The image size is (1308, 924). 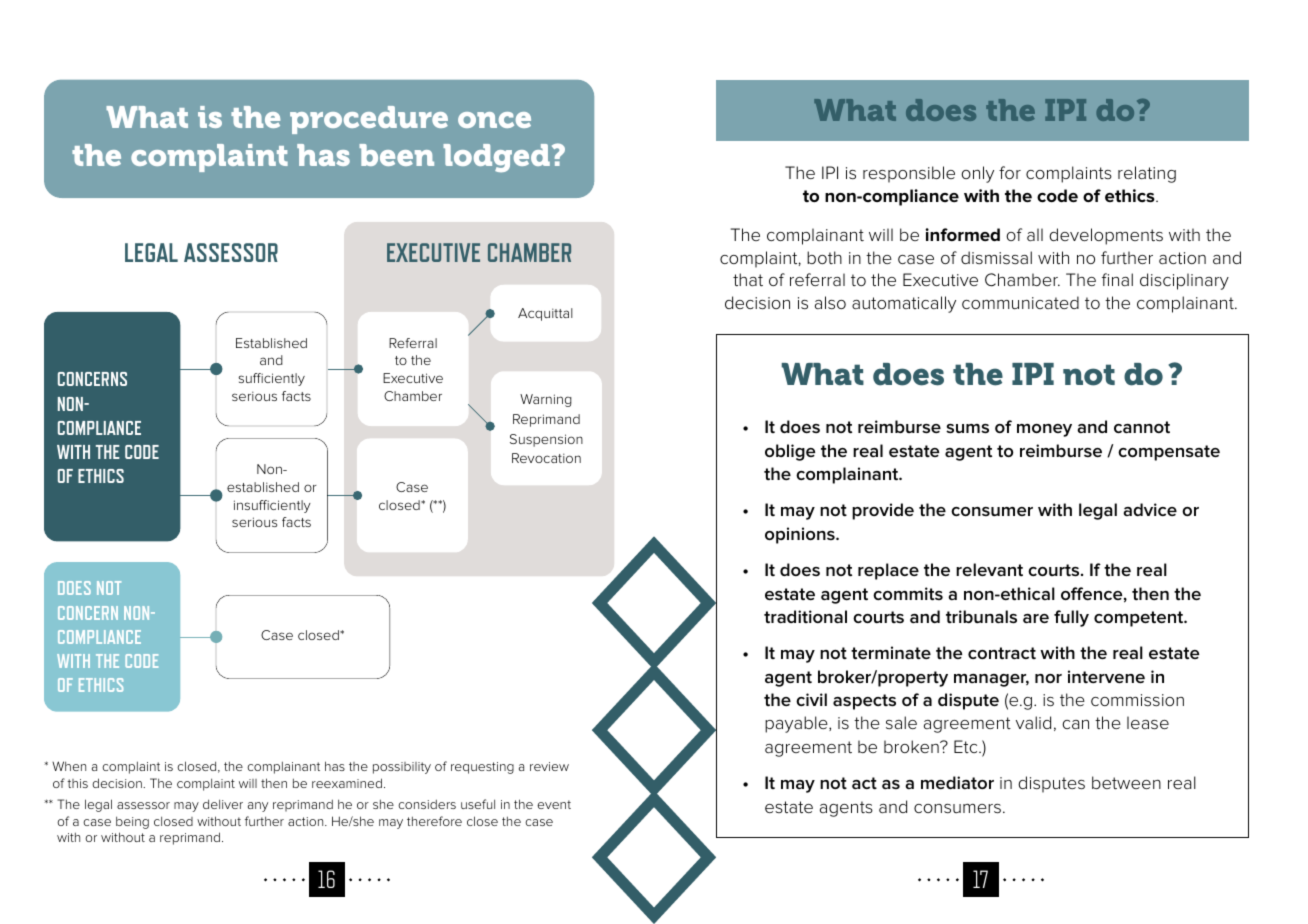 I want to click on communicated, so click(x=1020, y=302).
